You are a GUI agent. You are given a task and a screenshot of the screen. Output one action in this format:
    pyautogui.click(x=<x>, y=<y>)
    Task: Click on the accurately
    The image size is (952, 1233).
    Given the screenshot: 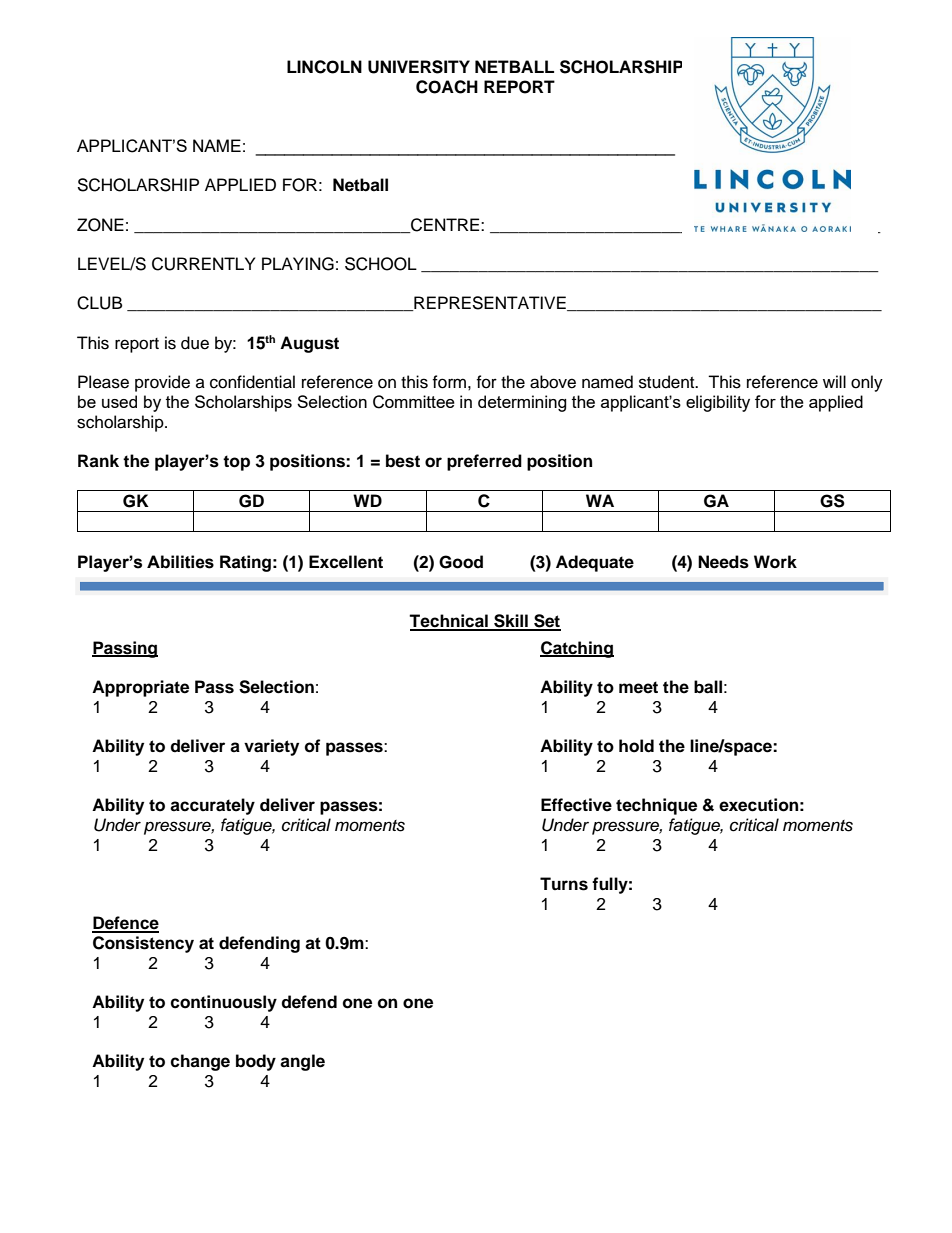 What is the action you would take?
    pyautogui.click(x=212, y=806)
